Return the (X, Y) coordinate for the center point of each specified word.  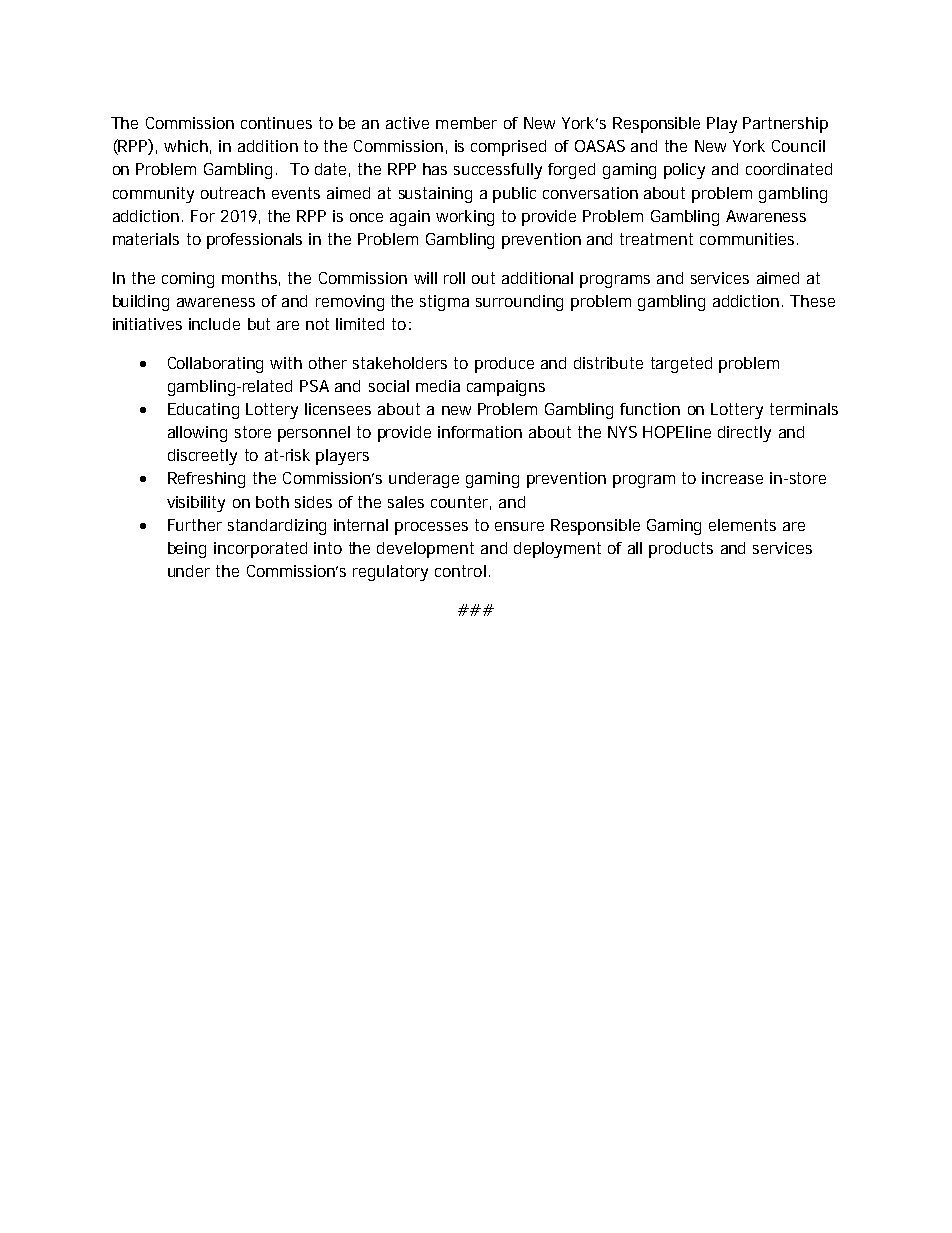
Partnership (785, 125)
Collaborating (215, 365)
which (186, 146)
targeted (681, 365)
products (681, 550)
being (187, 550)
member (466, 123)
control (460, 571)
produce (504, 365)
